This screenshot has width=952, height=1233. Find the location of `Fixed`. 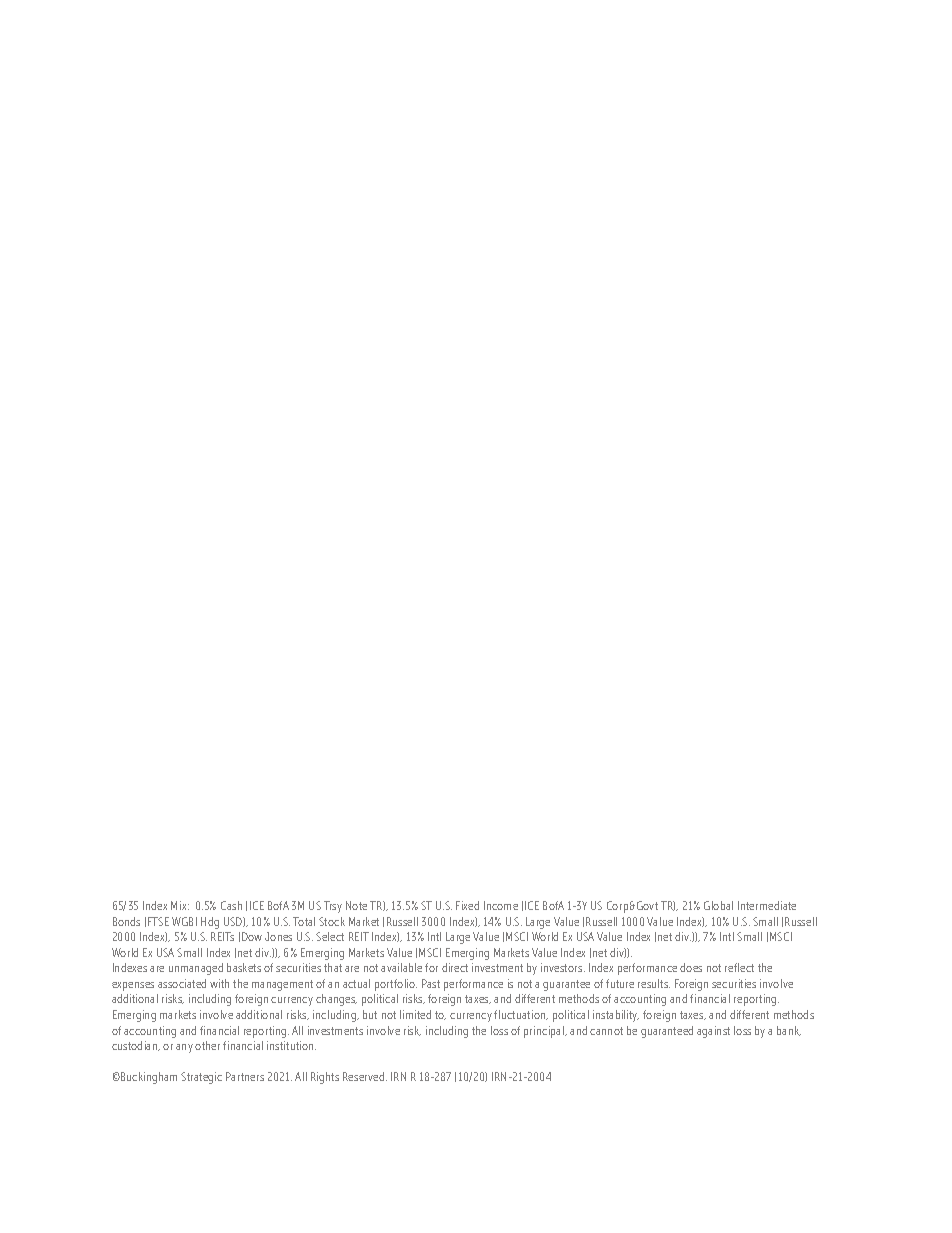

Fixed is located at coordinates (467, 905).
